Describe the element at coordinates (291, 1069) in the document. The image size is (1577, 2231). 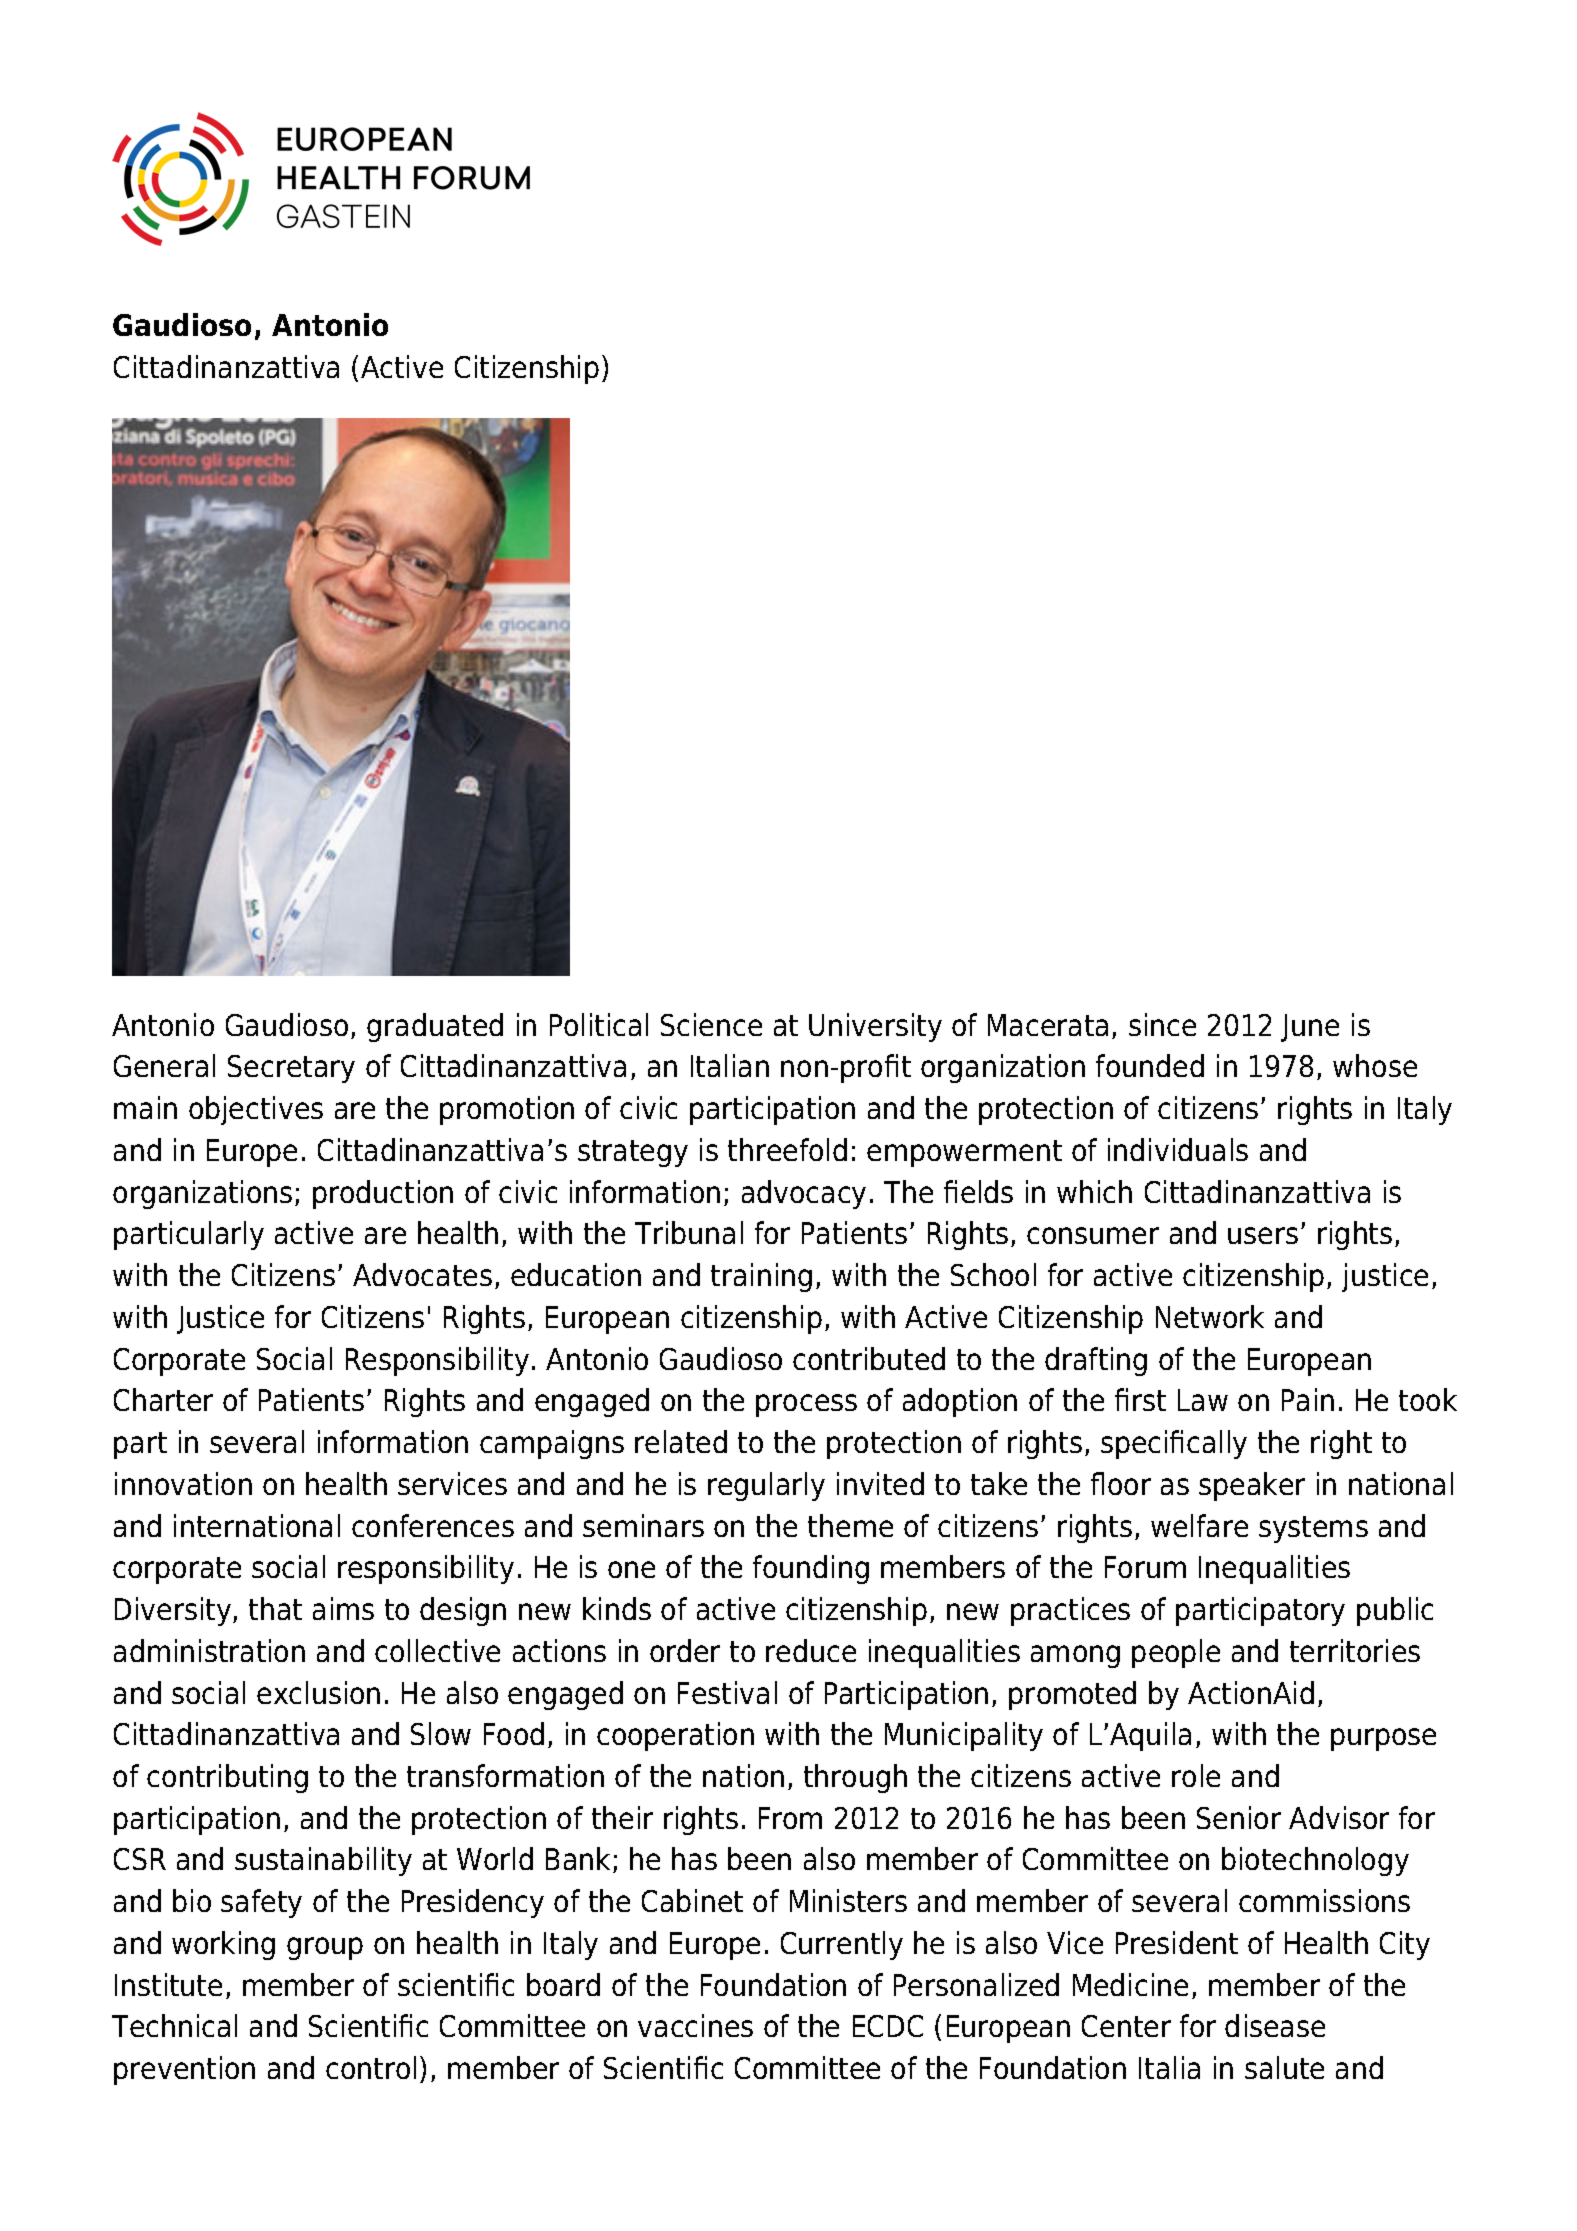
I see `Secretary` at that location.
